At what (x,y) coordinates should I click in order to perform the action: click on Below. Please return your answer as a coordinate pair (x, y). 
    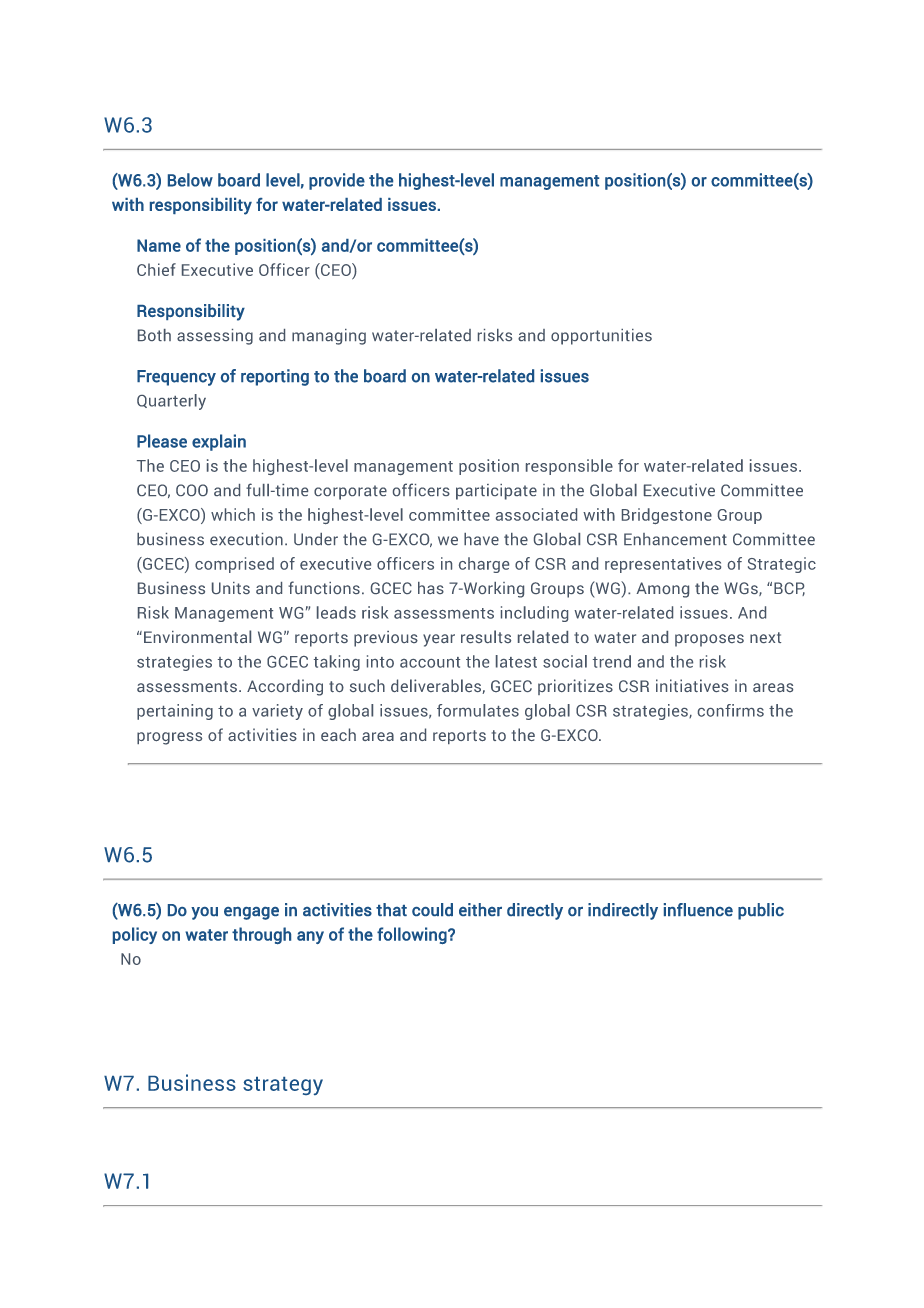
    Looking at the image, I should click on (190, 180).
